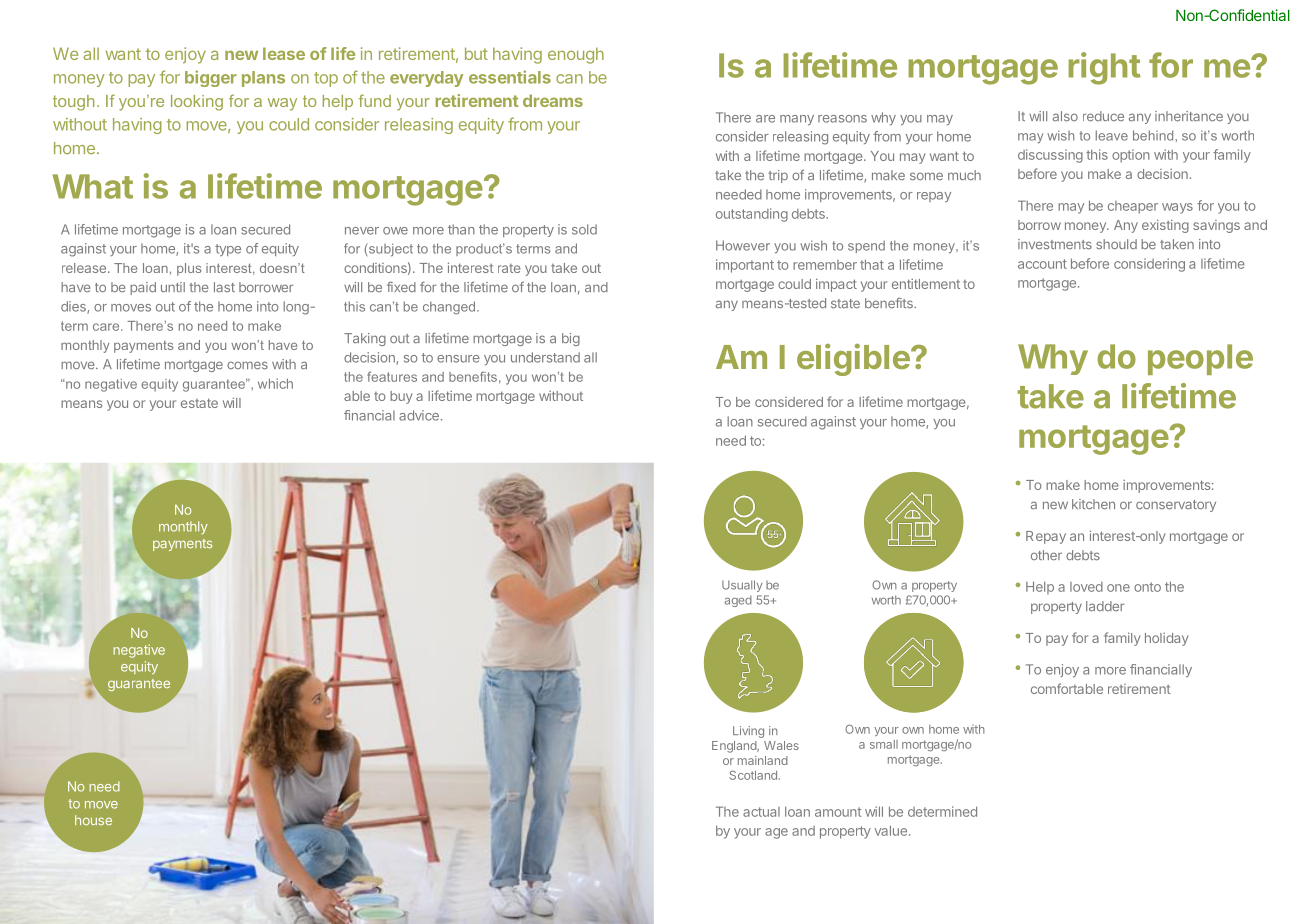 Image resolution: width=1308 pixels, height=924 pixels. I want to click on kitchen, so click(1093, 504).
